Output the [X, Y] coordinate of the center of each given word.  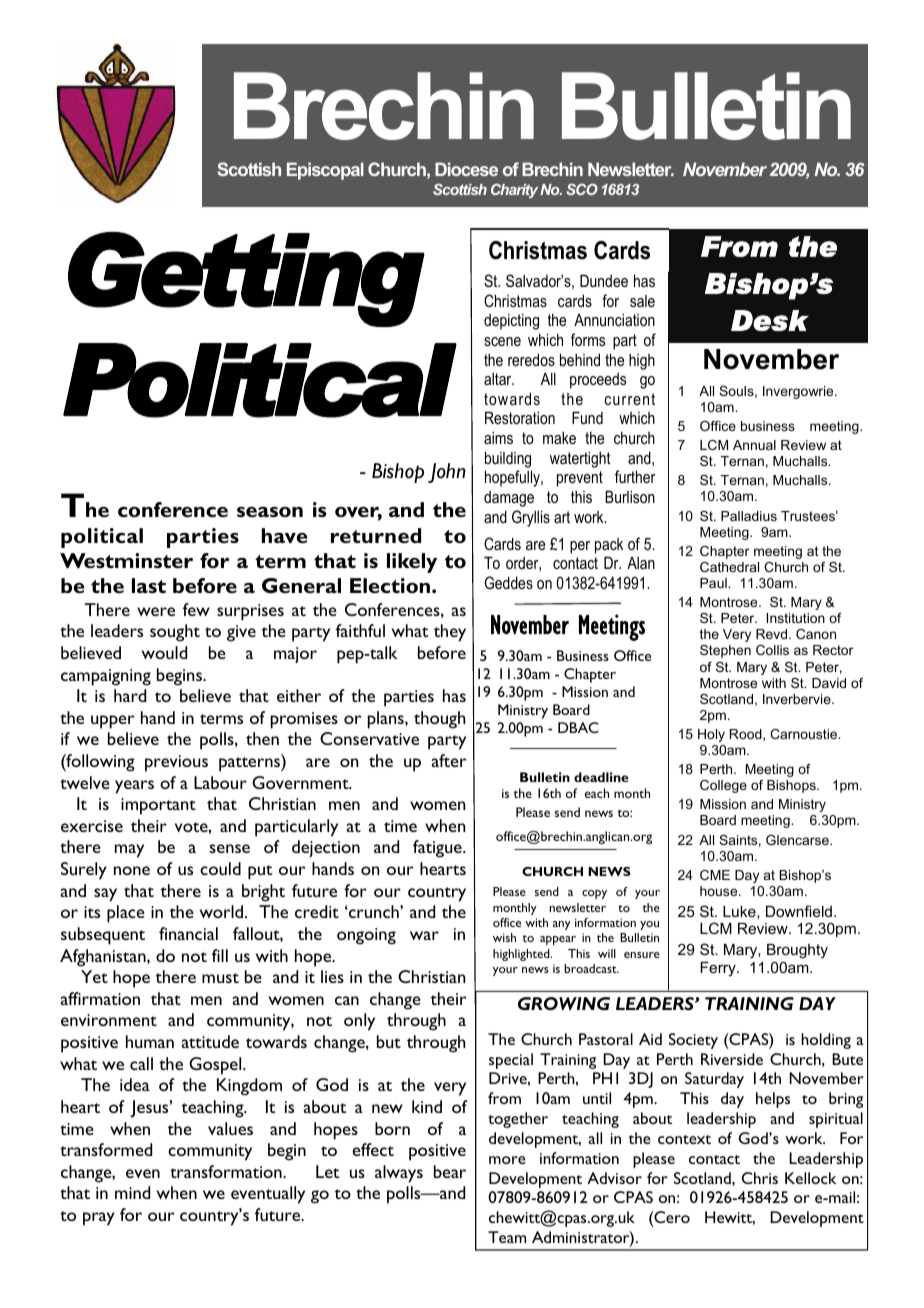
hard [130, 695]
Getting [246, 279]
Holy [711, 735]
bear [450, 1171]
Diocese [466, 169]
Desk [770, 320]
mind [132, 1192]
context [684, 1139]
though [439, 720]
